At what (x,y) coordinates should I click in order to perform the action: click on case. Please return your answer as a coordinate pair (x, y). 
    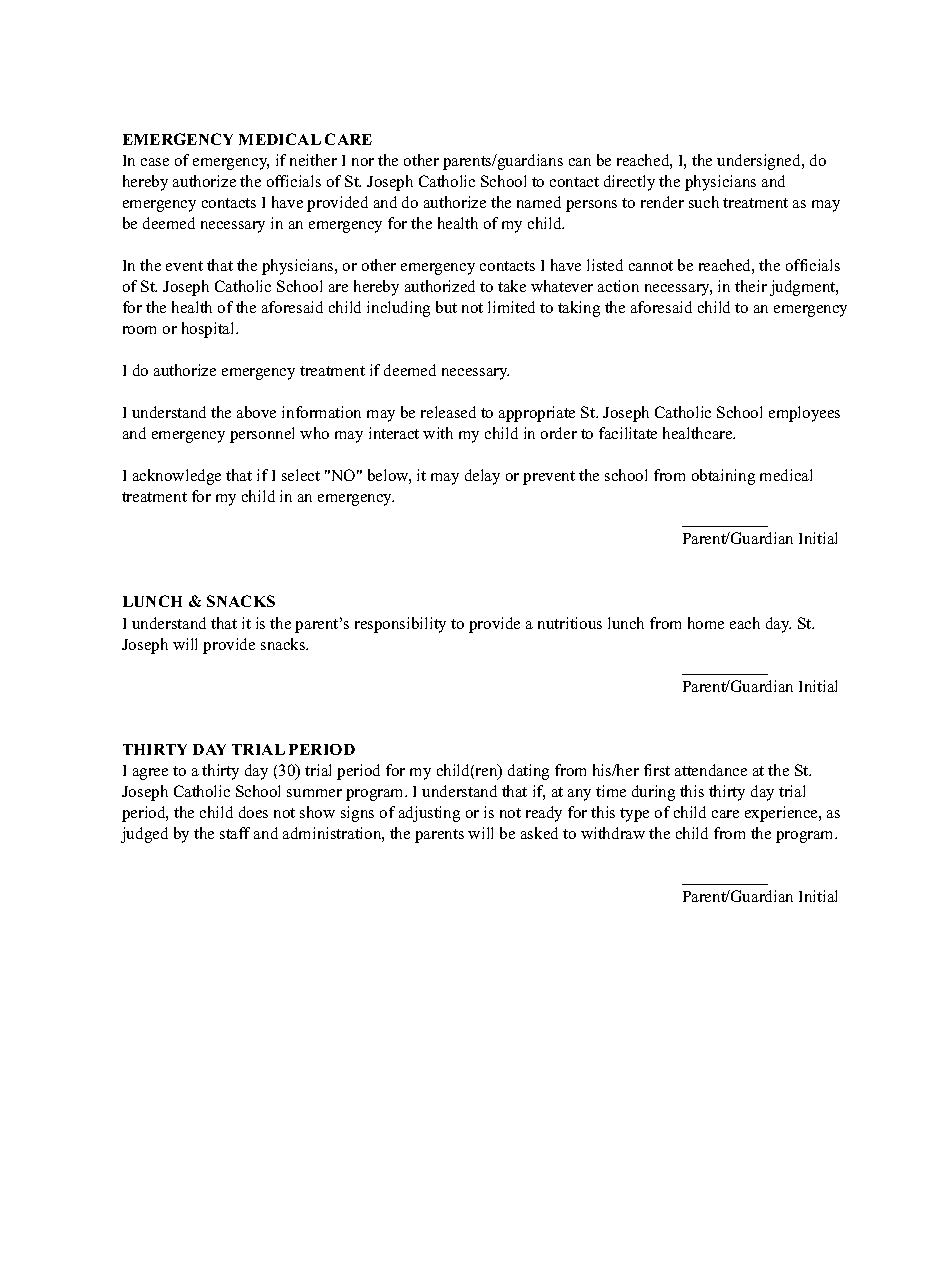
    Looking at the image, I should click on (155, 162).
